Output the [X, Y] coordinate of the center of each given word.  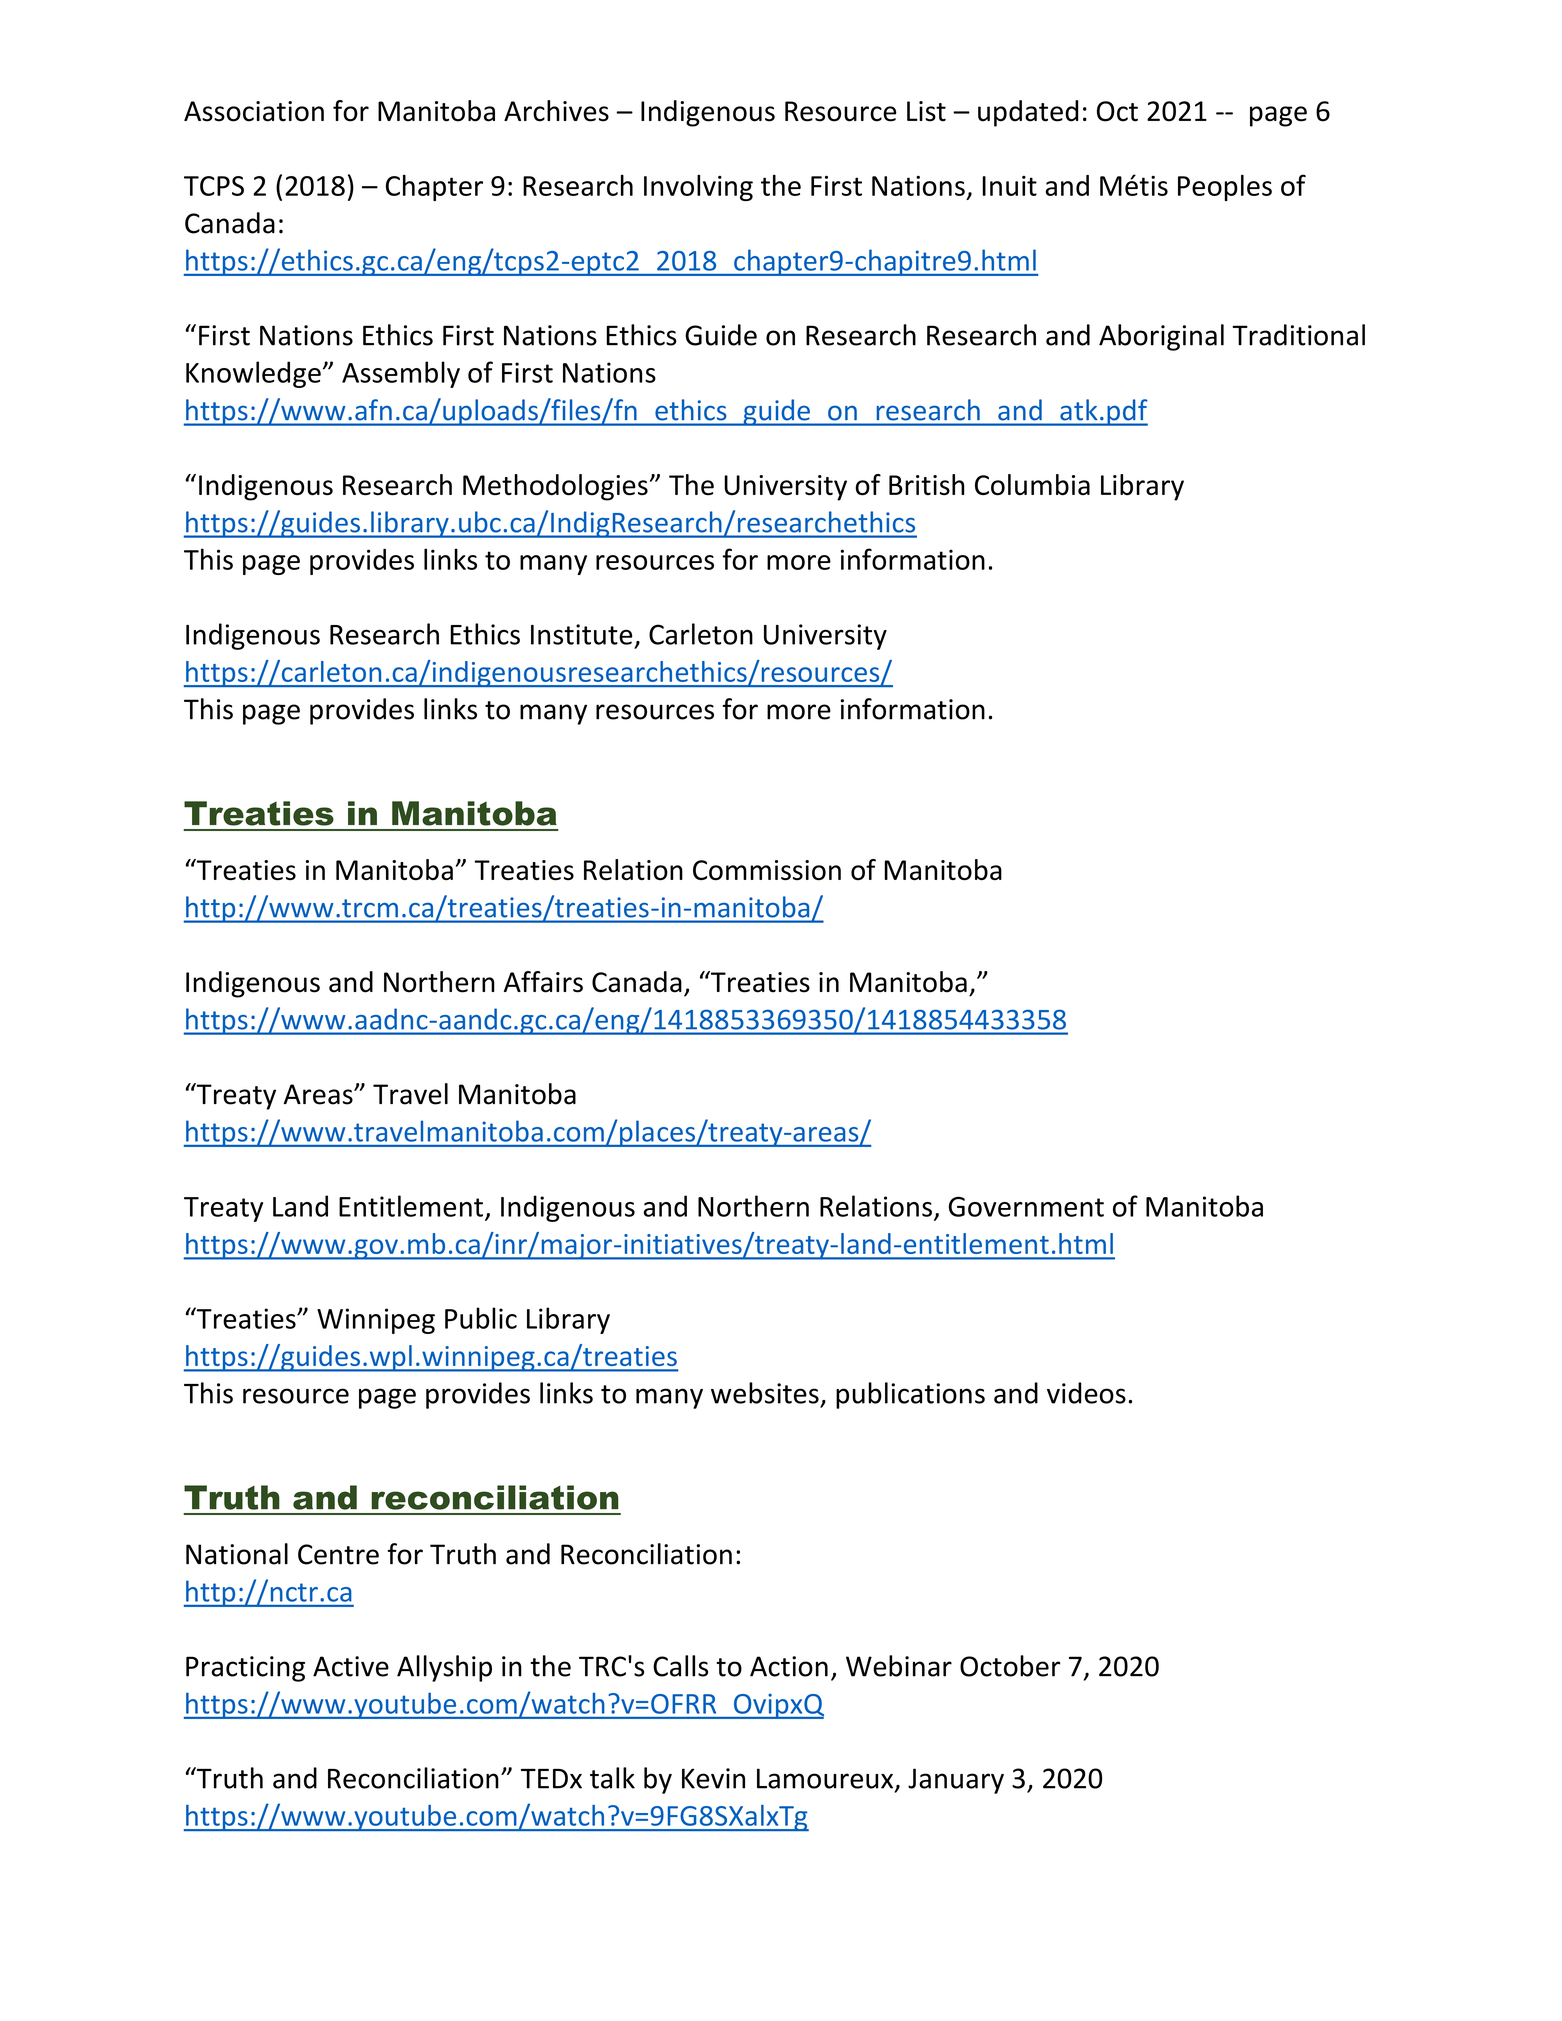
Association [254, 111]
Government [1026, 1207]
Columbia [1032, 485]
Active [351, 1666]
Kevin [713, 1778]
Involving [698, 188]
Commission [767, 870]
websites [765, 1393]
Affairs [543, 982]
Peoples [1225, 188]
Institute [581, 634]
